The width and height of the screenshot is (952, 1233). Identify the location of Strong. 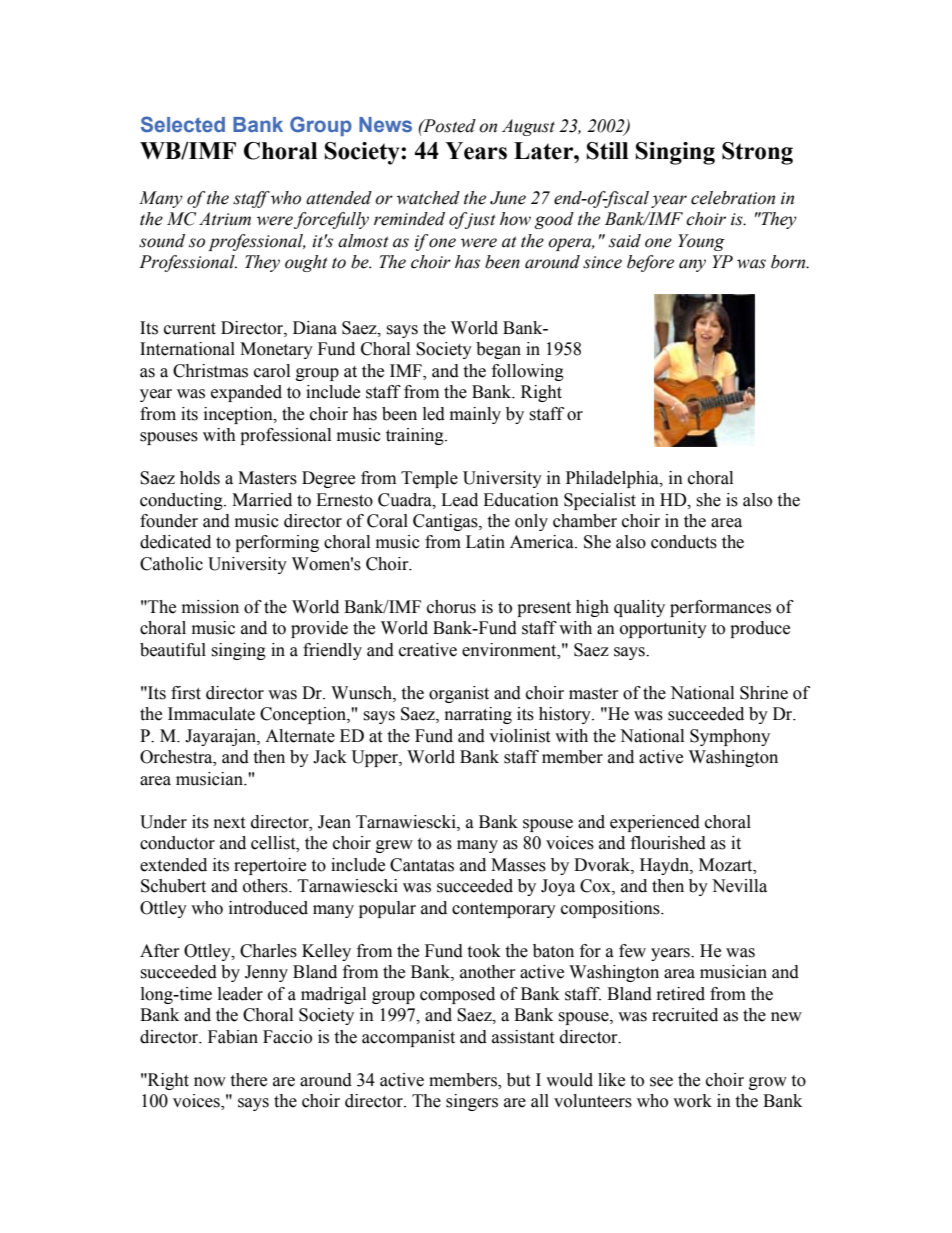
(757, 153).
